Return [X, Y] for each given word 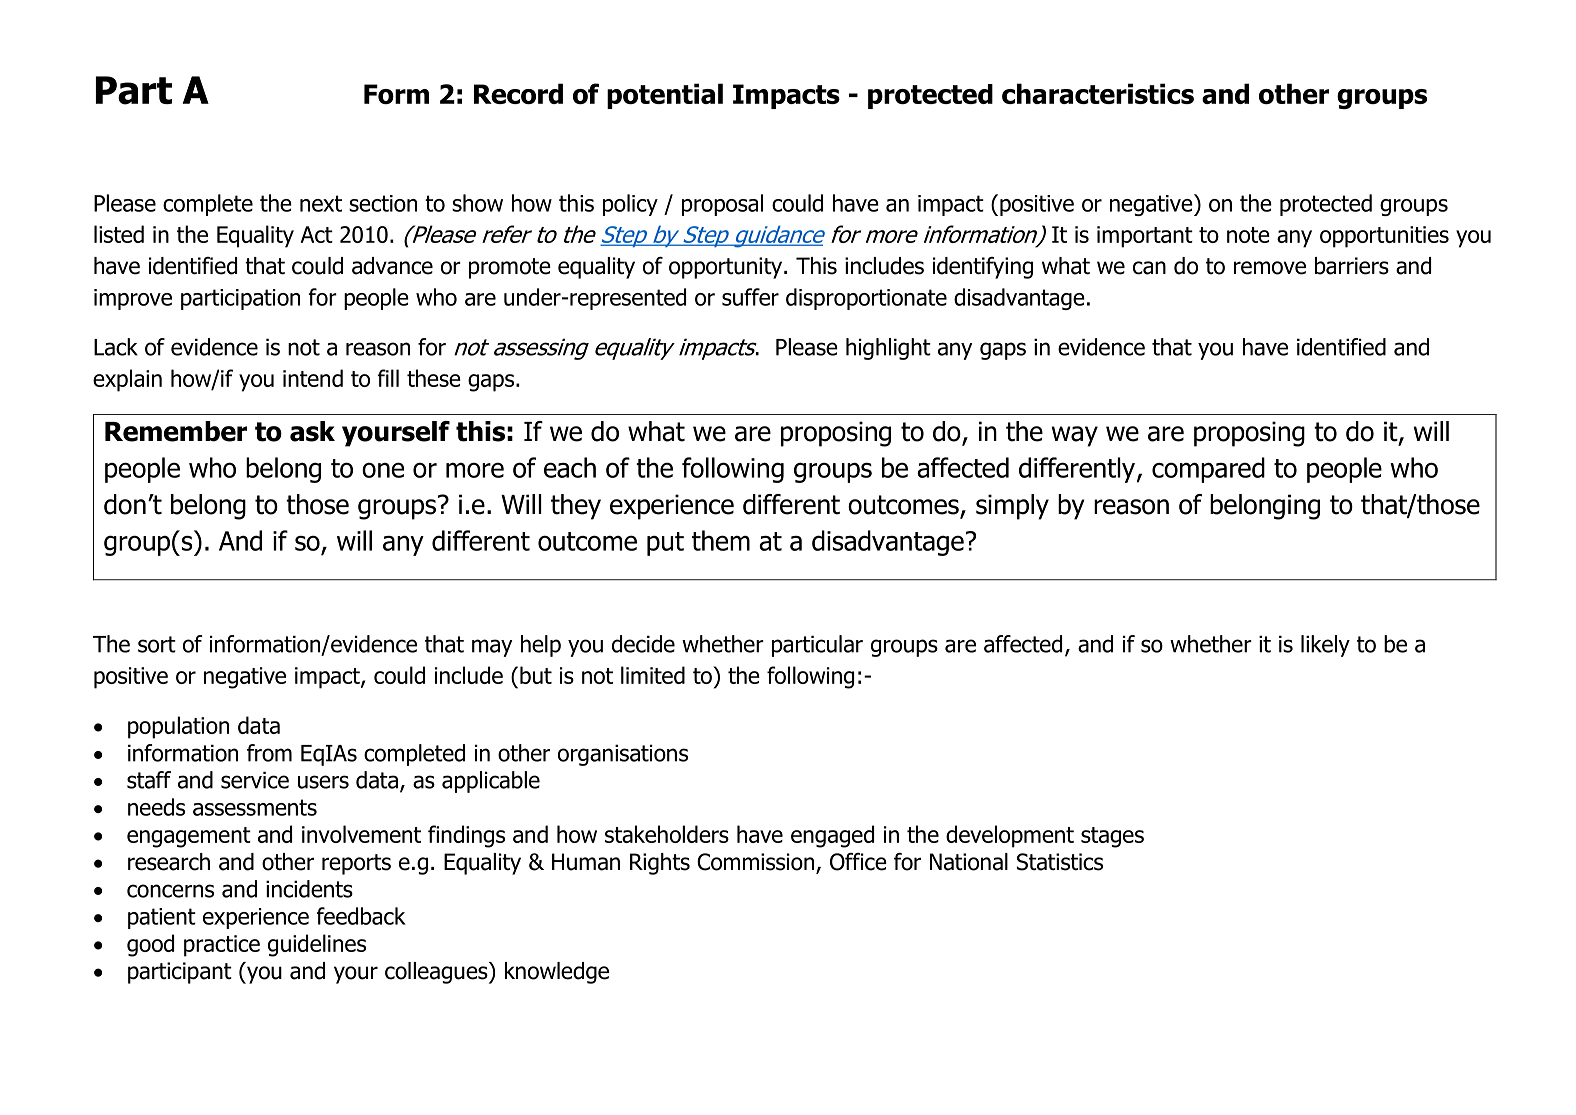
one [383, 470]
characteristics [1098, 93]
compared [1208, 470]
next [321, 203]
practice [222, 946]
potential [665, 96]
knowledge [557, 973]
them [721, 540]
